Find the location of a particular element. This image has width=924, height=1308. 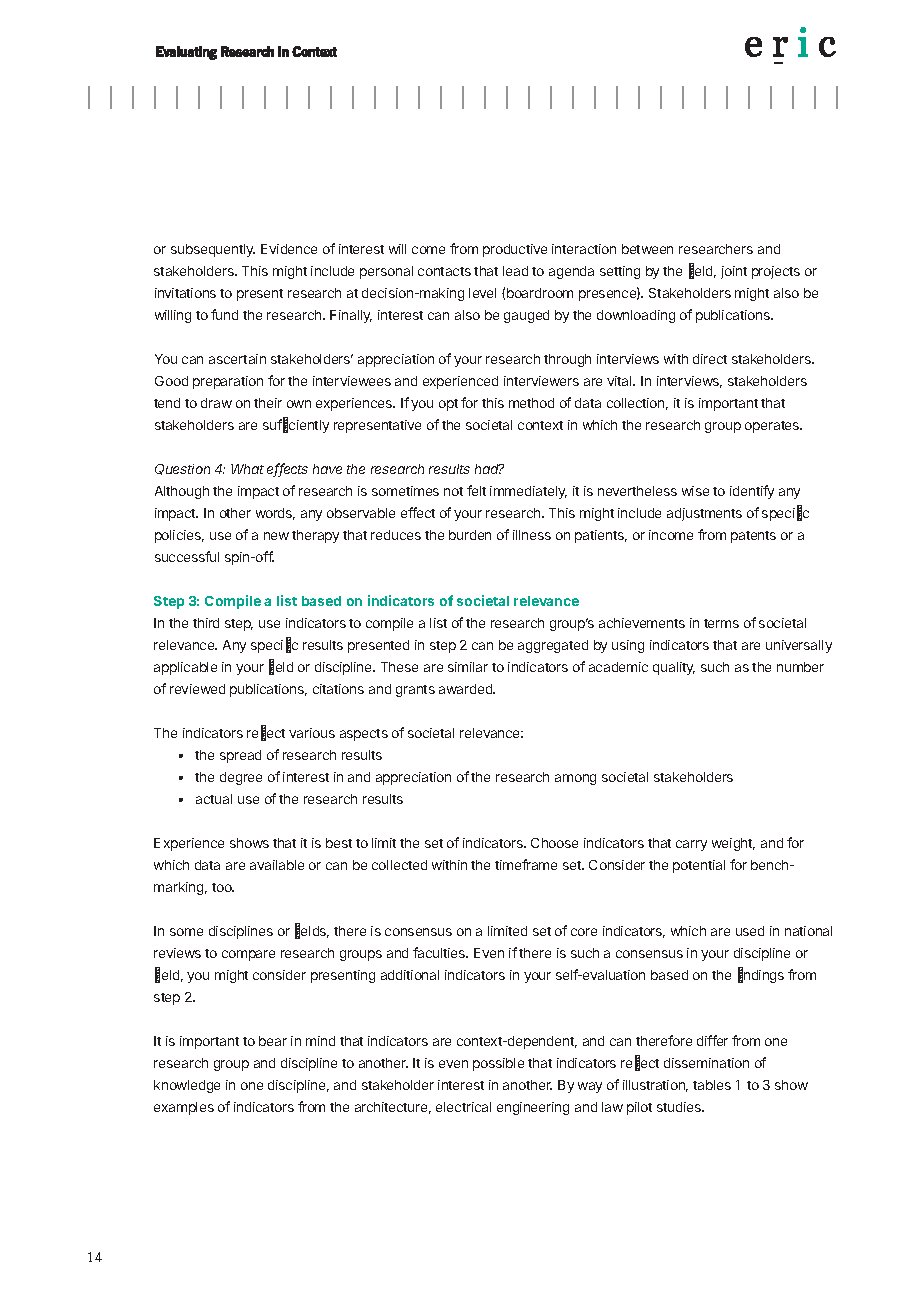

possible is located at coordinates (498, 1064).
